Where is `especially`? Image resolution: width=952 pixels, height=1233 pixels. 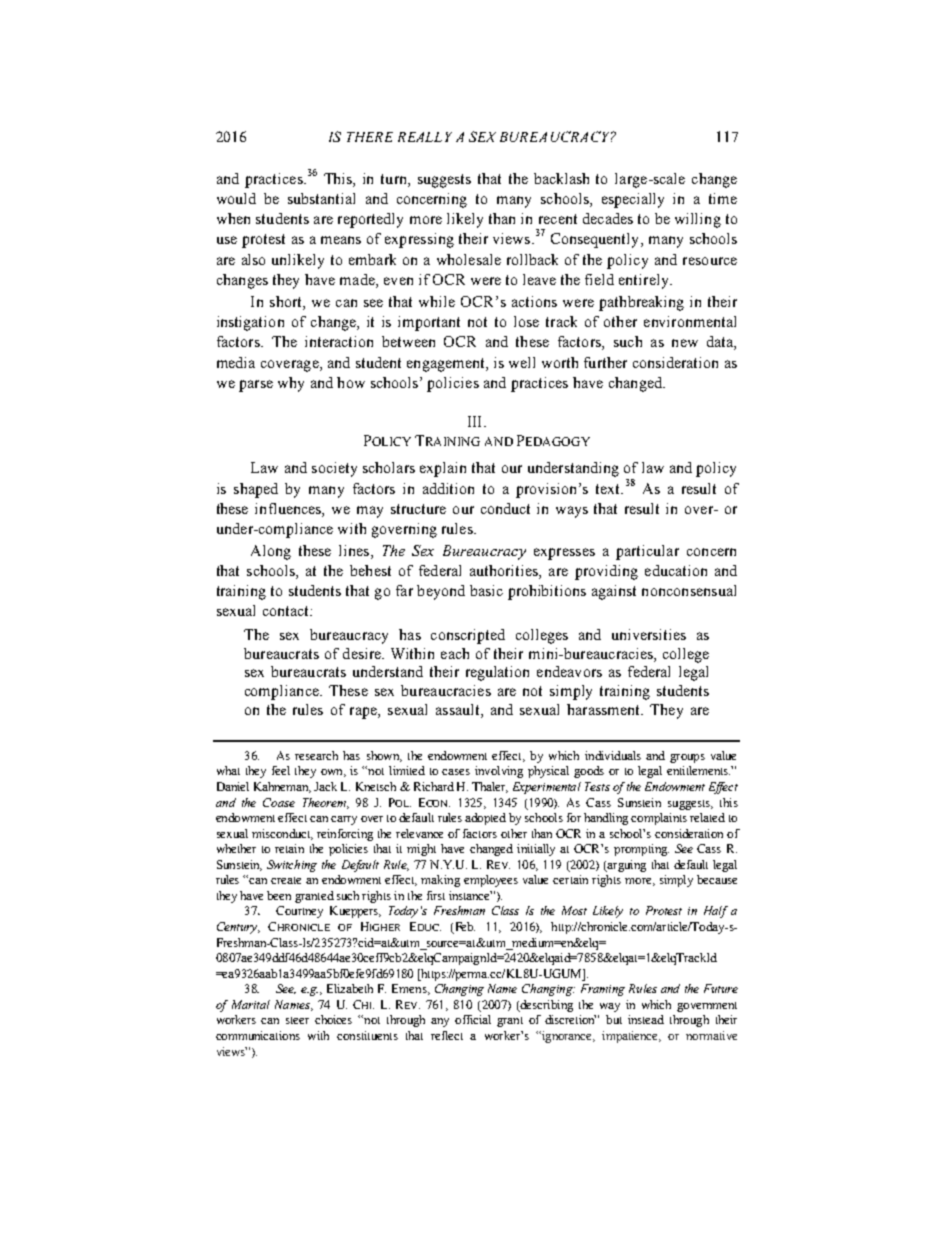
especially is located at coordinates (633, 200).
